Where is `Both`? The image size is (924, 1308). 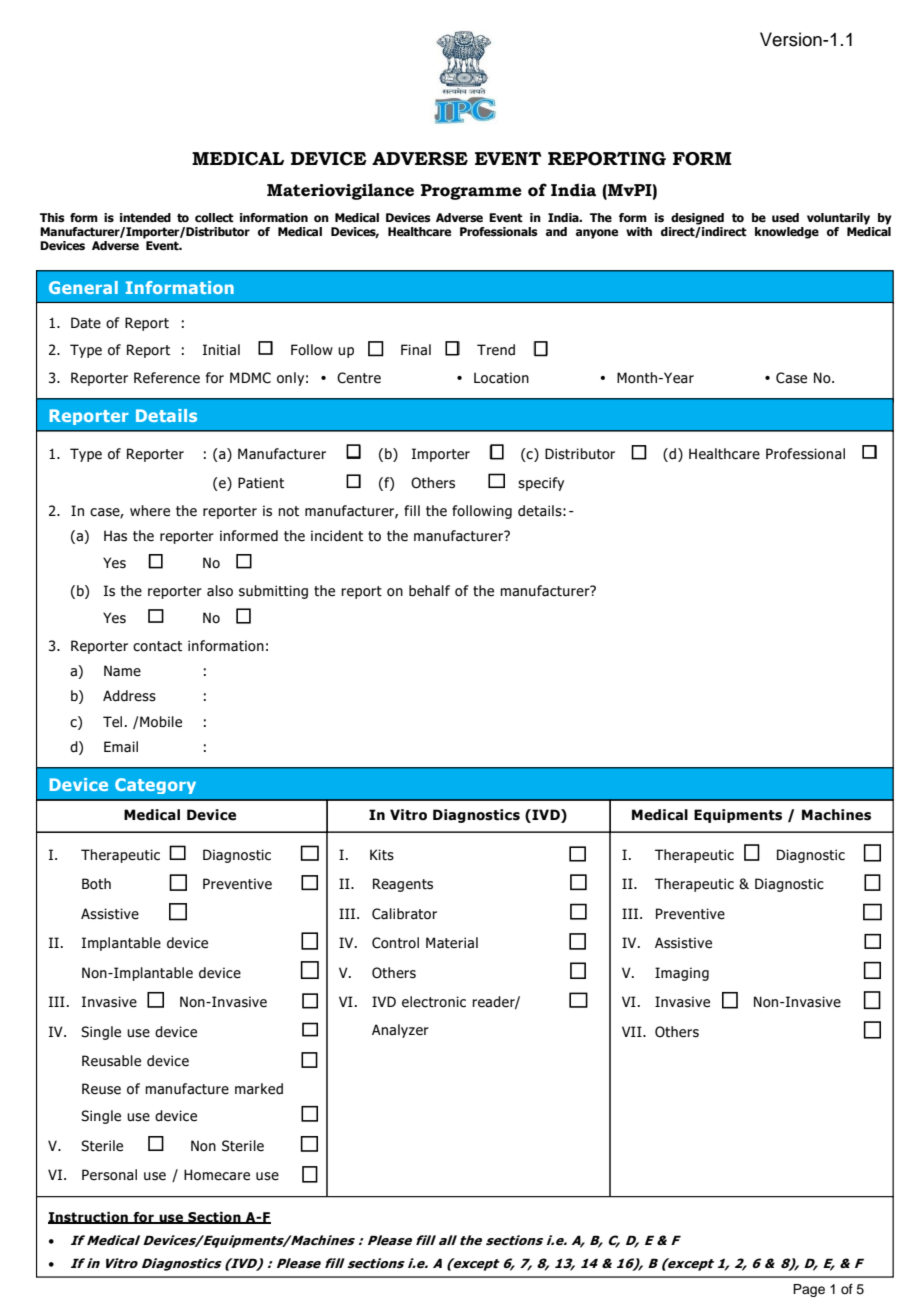
Both is located at coordinates (96, 884).
